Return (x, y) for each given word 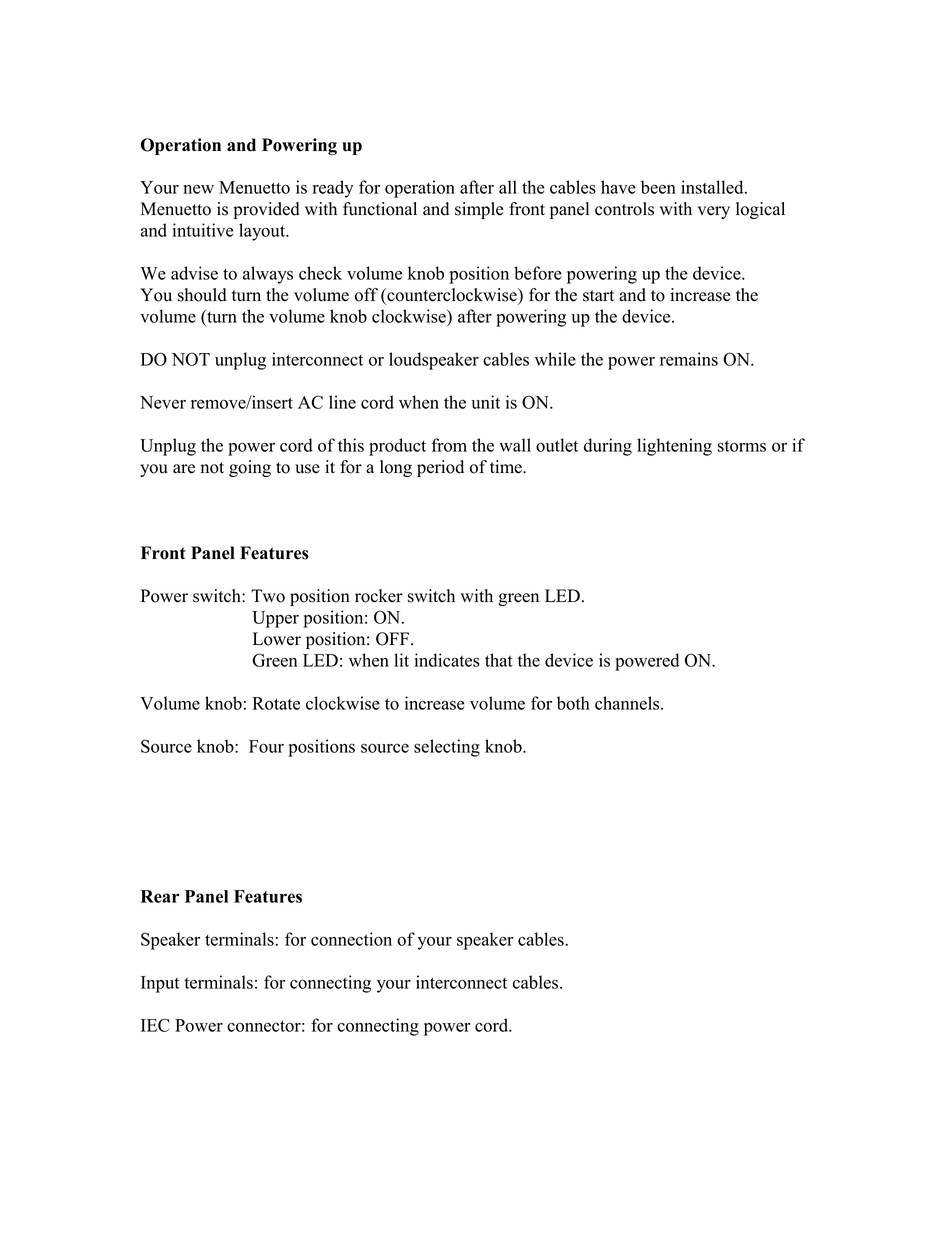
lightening (674, 447)
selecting (447, 748)
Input (160, 984)
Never (163, 402)
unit (485, 402)
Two (268, 596)
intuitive (203, 230)
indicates (447, 660)
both (573, 703)
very (713, 212)
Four (266, 746)
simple (479, 210)
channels (628, 703)
